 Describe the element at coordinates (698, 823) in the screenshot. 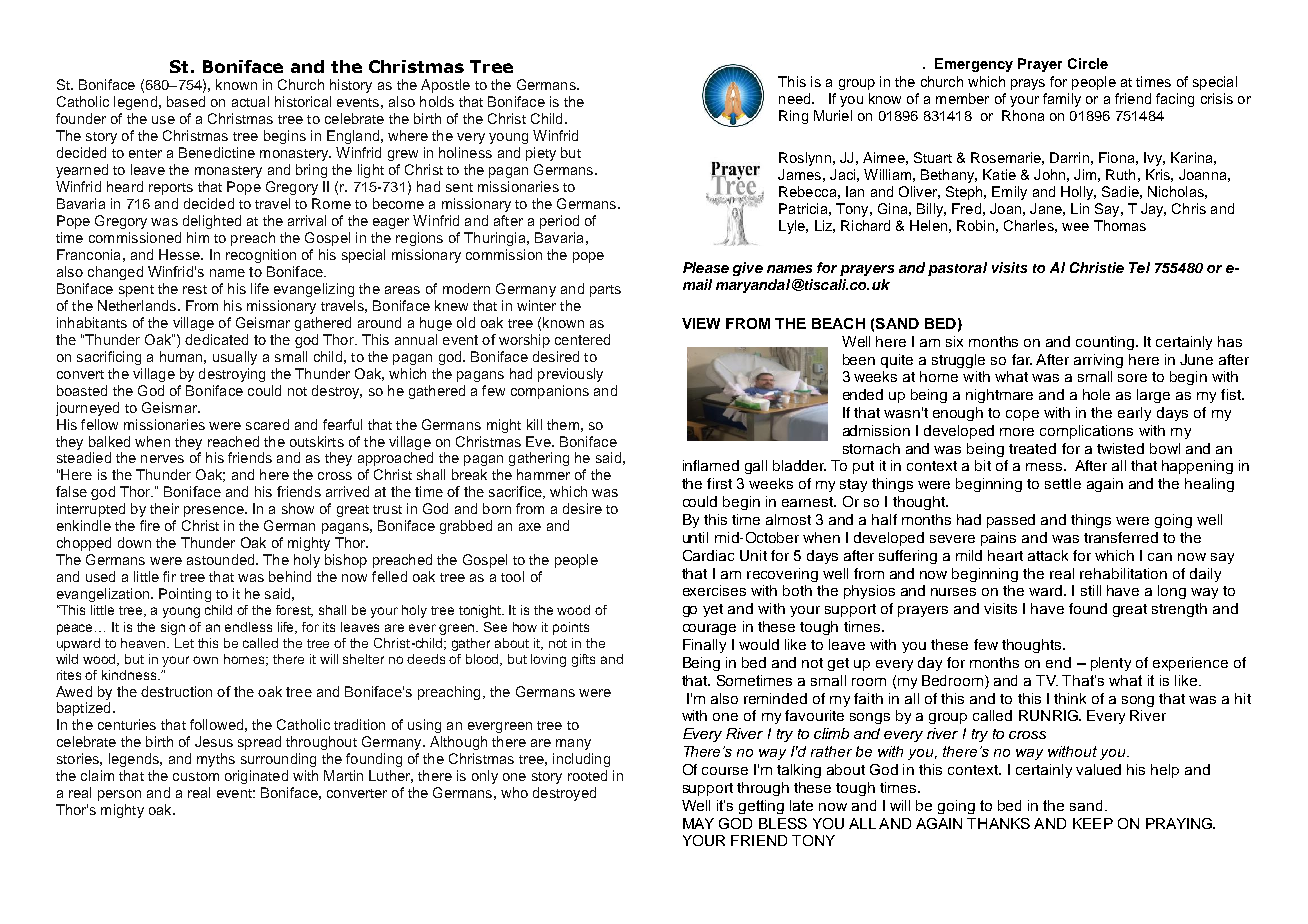

I see `MAY` at that location.
